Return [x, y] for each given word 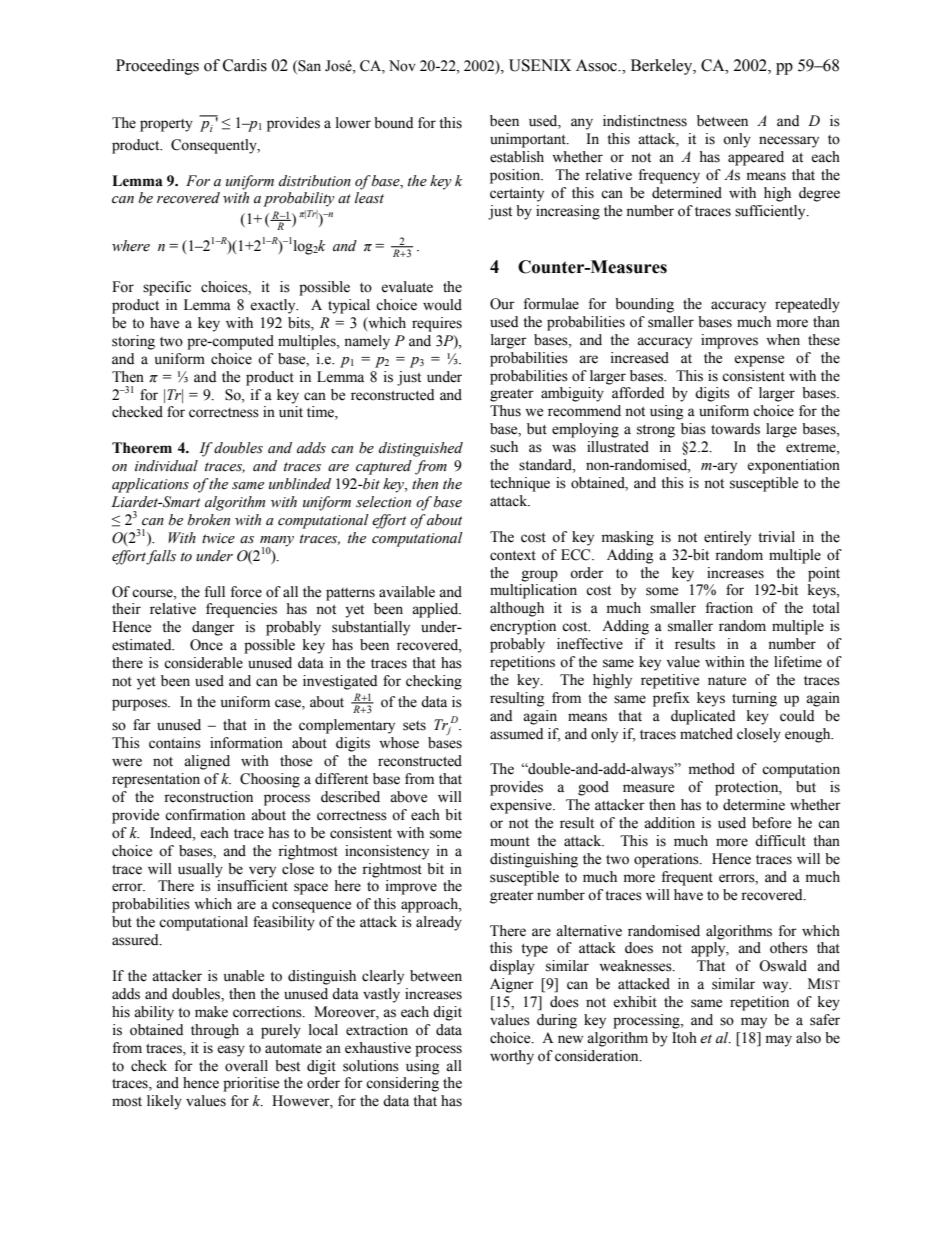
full [215, 592]
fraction [729, 608]
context [513, 556]
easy [231, 1051]
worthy [512, 1057]
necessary [789, 142]
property [166, 125]
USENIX [540, 65]
